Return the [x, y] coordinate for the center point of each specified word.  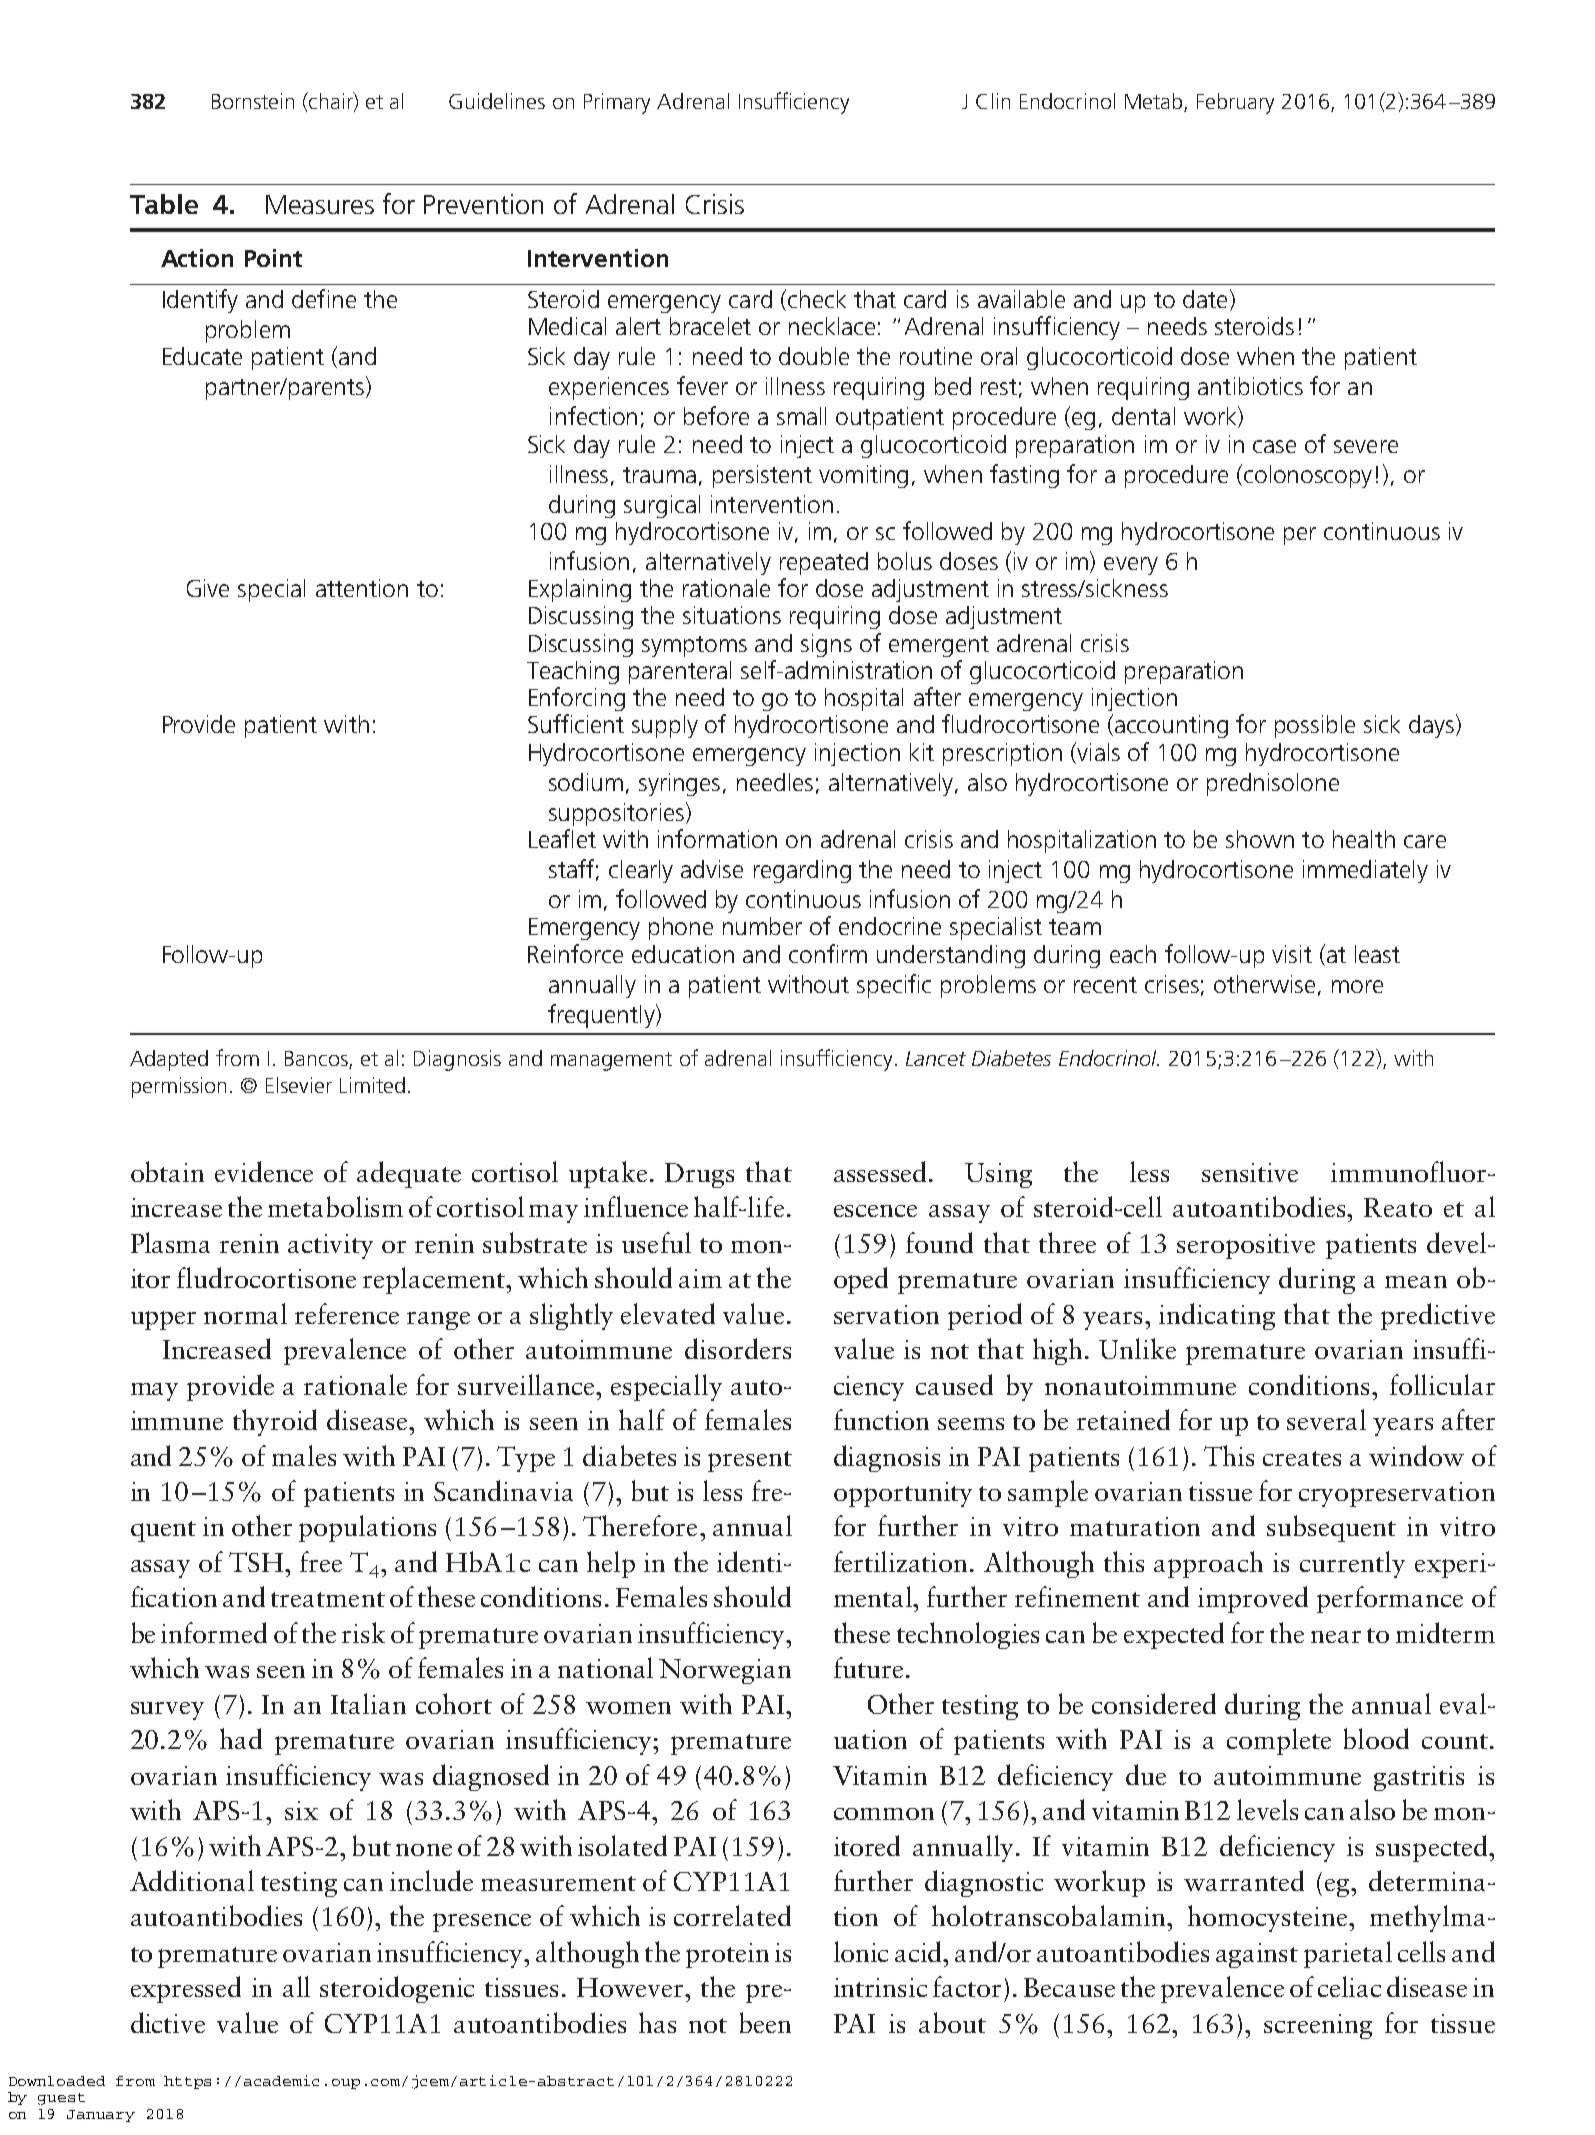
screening [1318, 2026]
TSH [257, 1562]
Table [164, 204]
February [1235, 103]
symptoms [694, 646]
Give [208, 588]
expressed [186, 1989]
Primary [617, 103]
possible [1315, 726]
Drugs [699, 1175]
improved [1253, 1599]
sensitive [1250, 1172]
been [765, 2022]
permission [179, 1087]
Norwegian [725, 1671]
